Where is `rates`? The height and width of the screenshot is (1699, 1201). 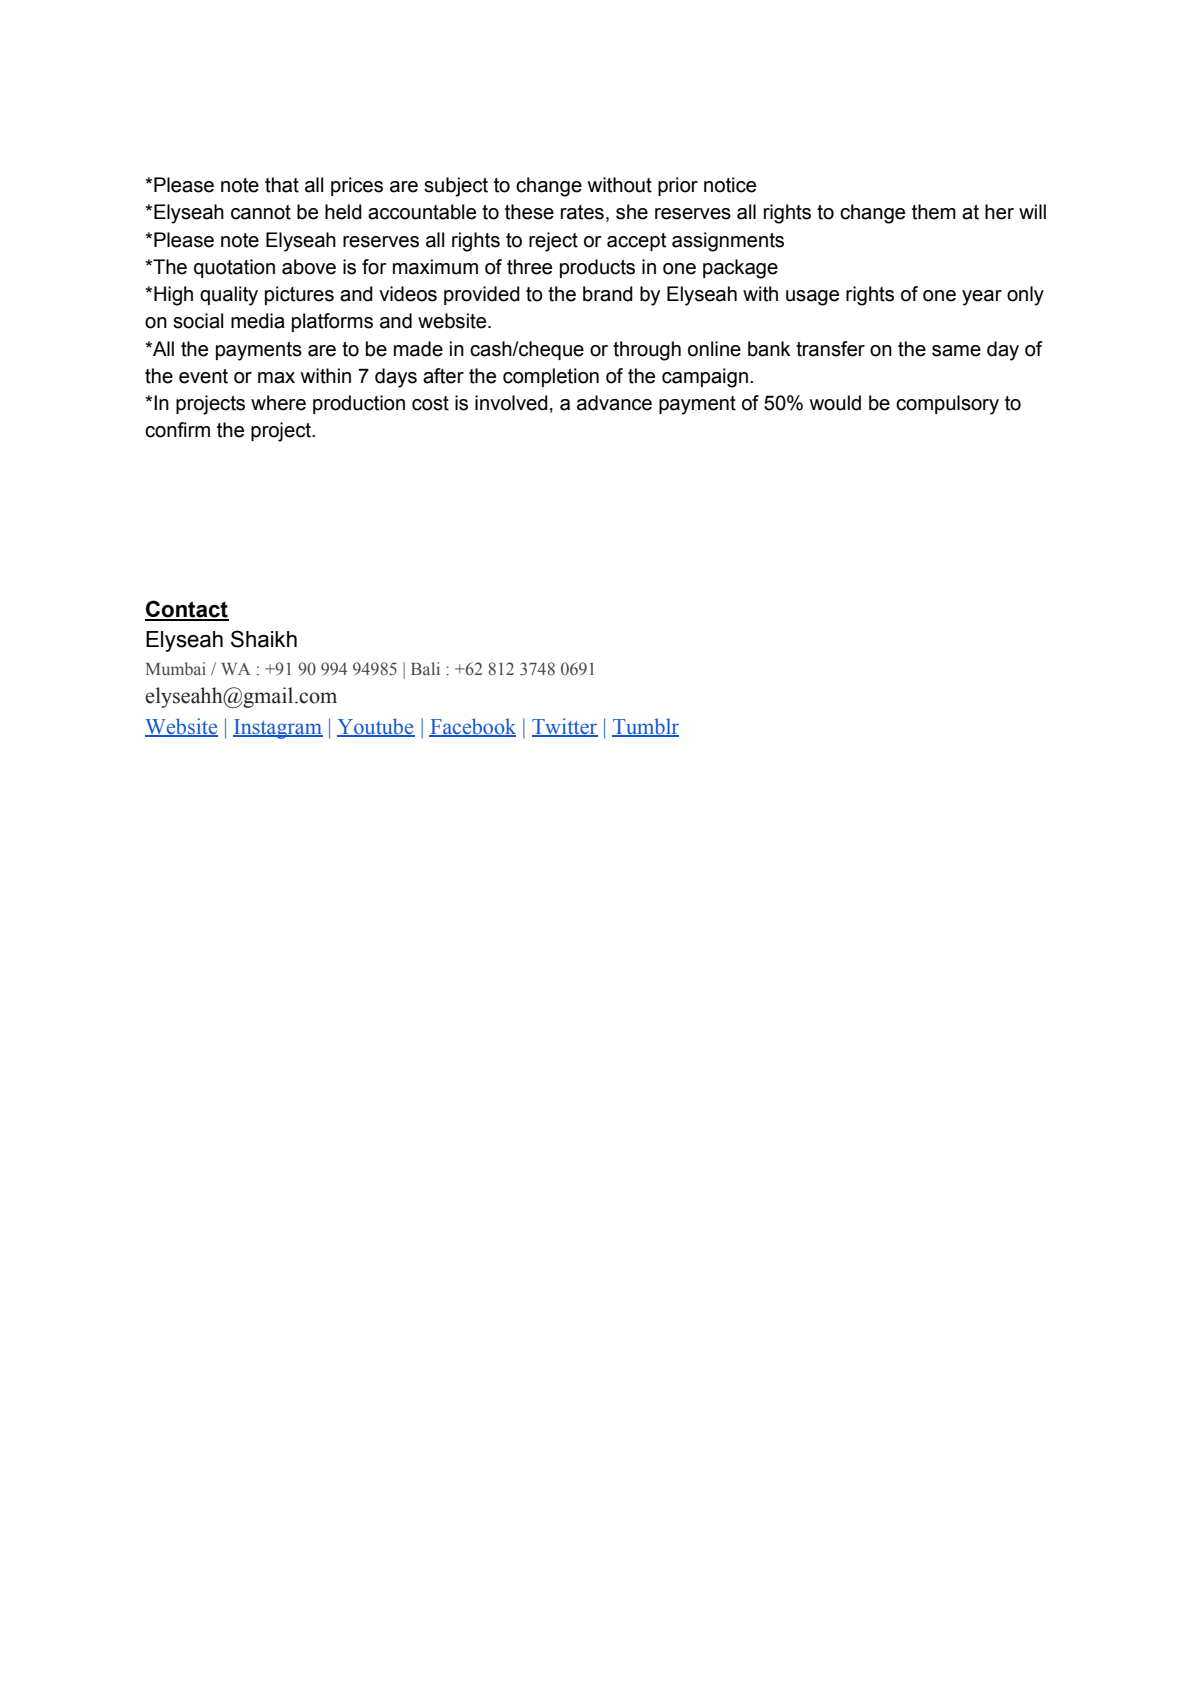
rates is located at coordinates (582, 212).
